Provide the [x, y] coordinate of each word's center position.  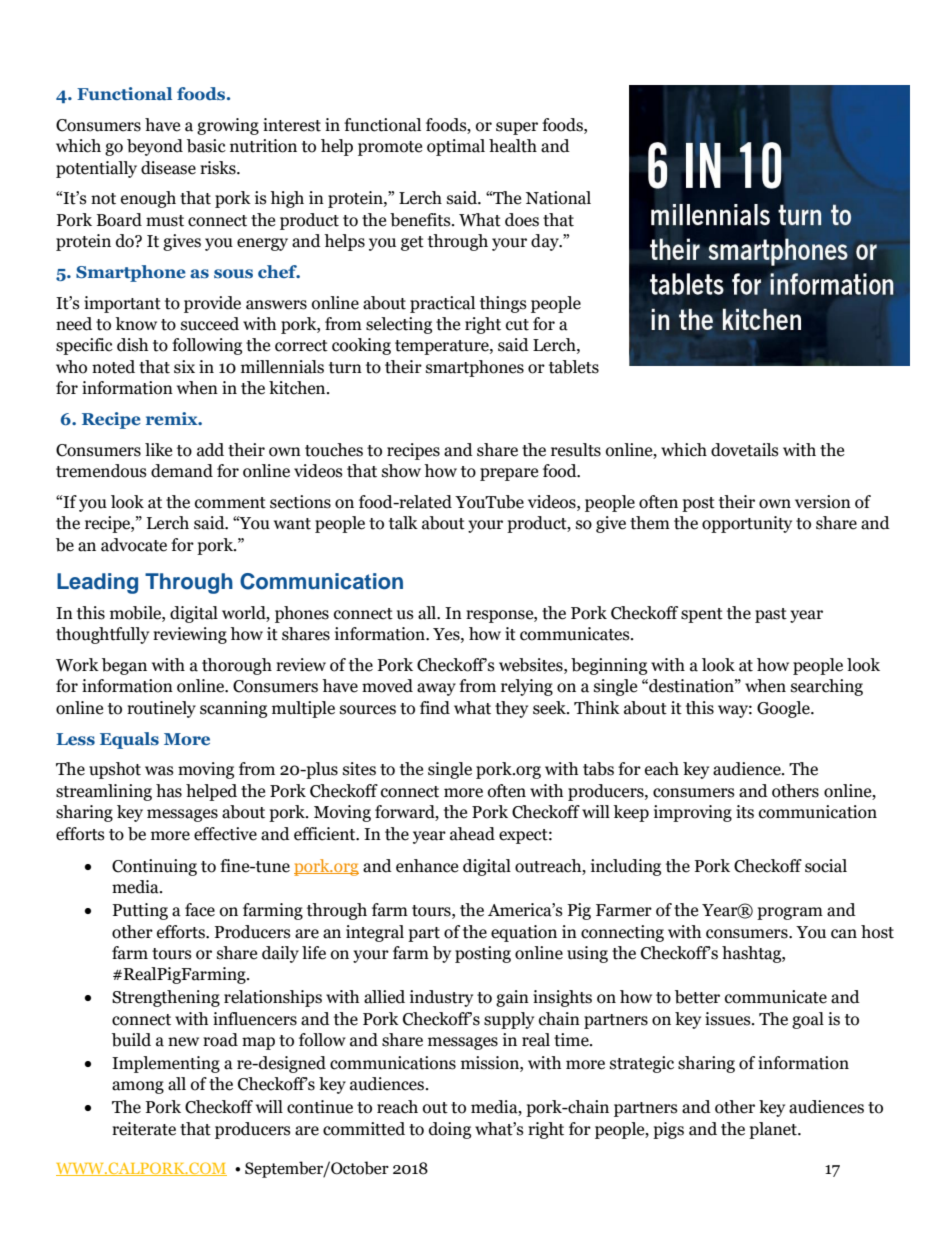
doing [450, 1130]
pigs [668, 1130]
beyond [155, 147]
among [138, 1087]
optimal [456, 147]
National [558, 198]
